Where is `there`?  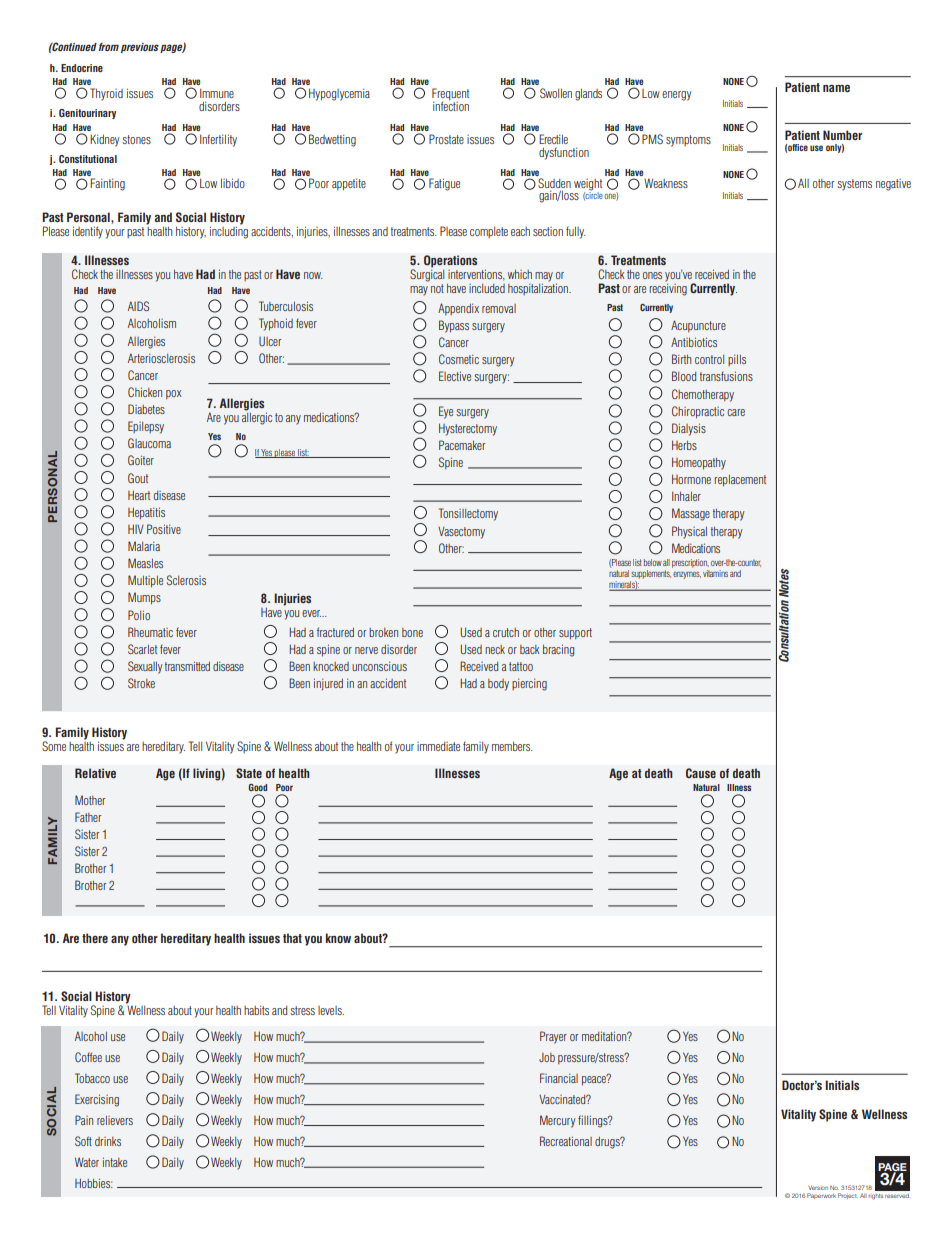
there is located at coordinates (95, 938).
